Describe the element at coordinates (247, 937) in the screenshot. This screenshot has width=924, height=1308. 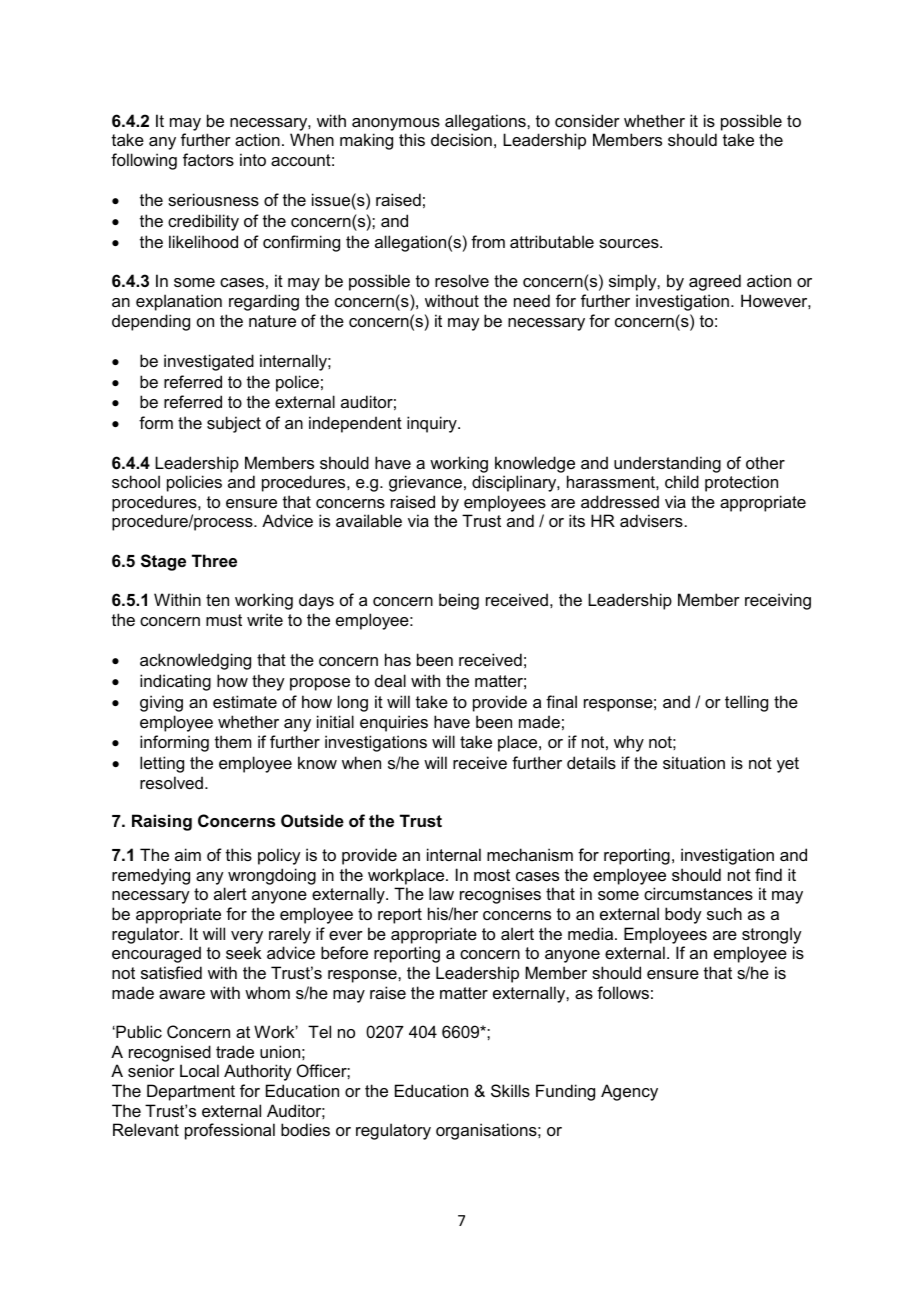
I see `very` at that location.
